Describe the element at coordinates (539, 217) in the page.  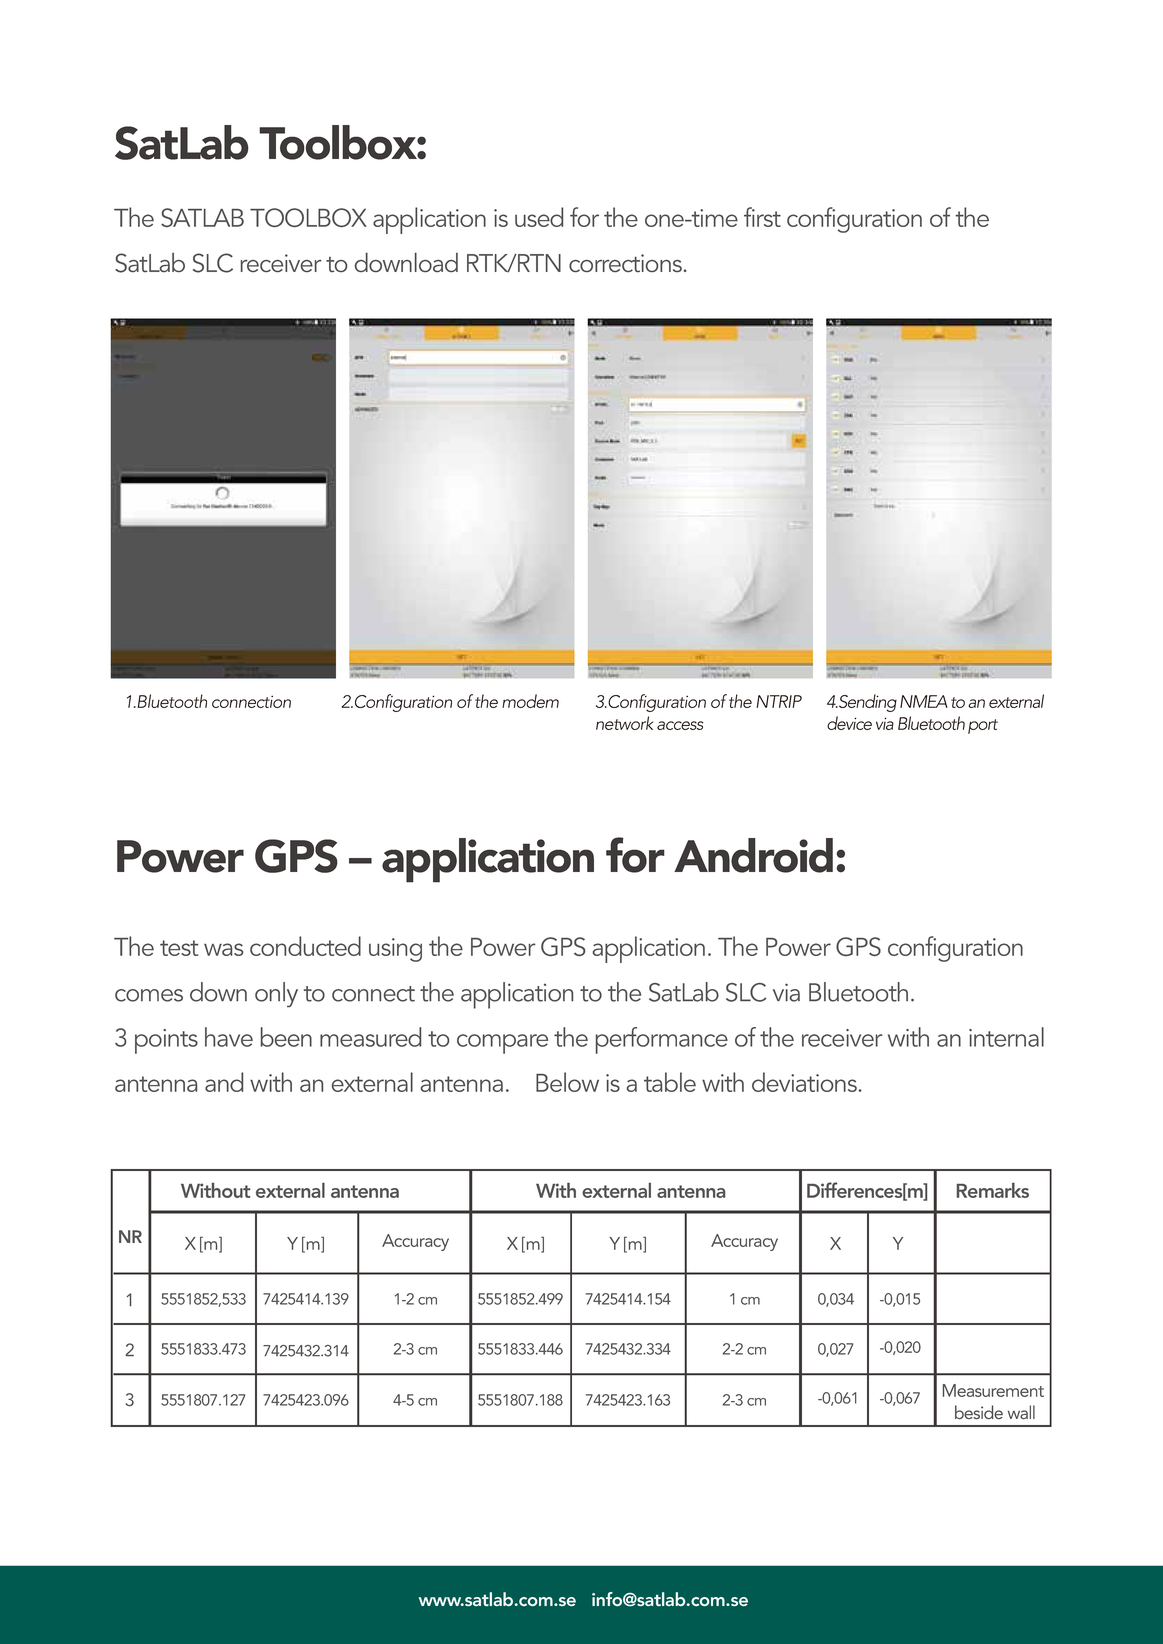
I see `used` at that location.
